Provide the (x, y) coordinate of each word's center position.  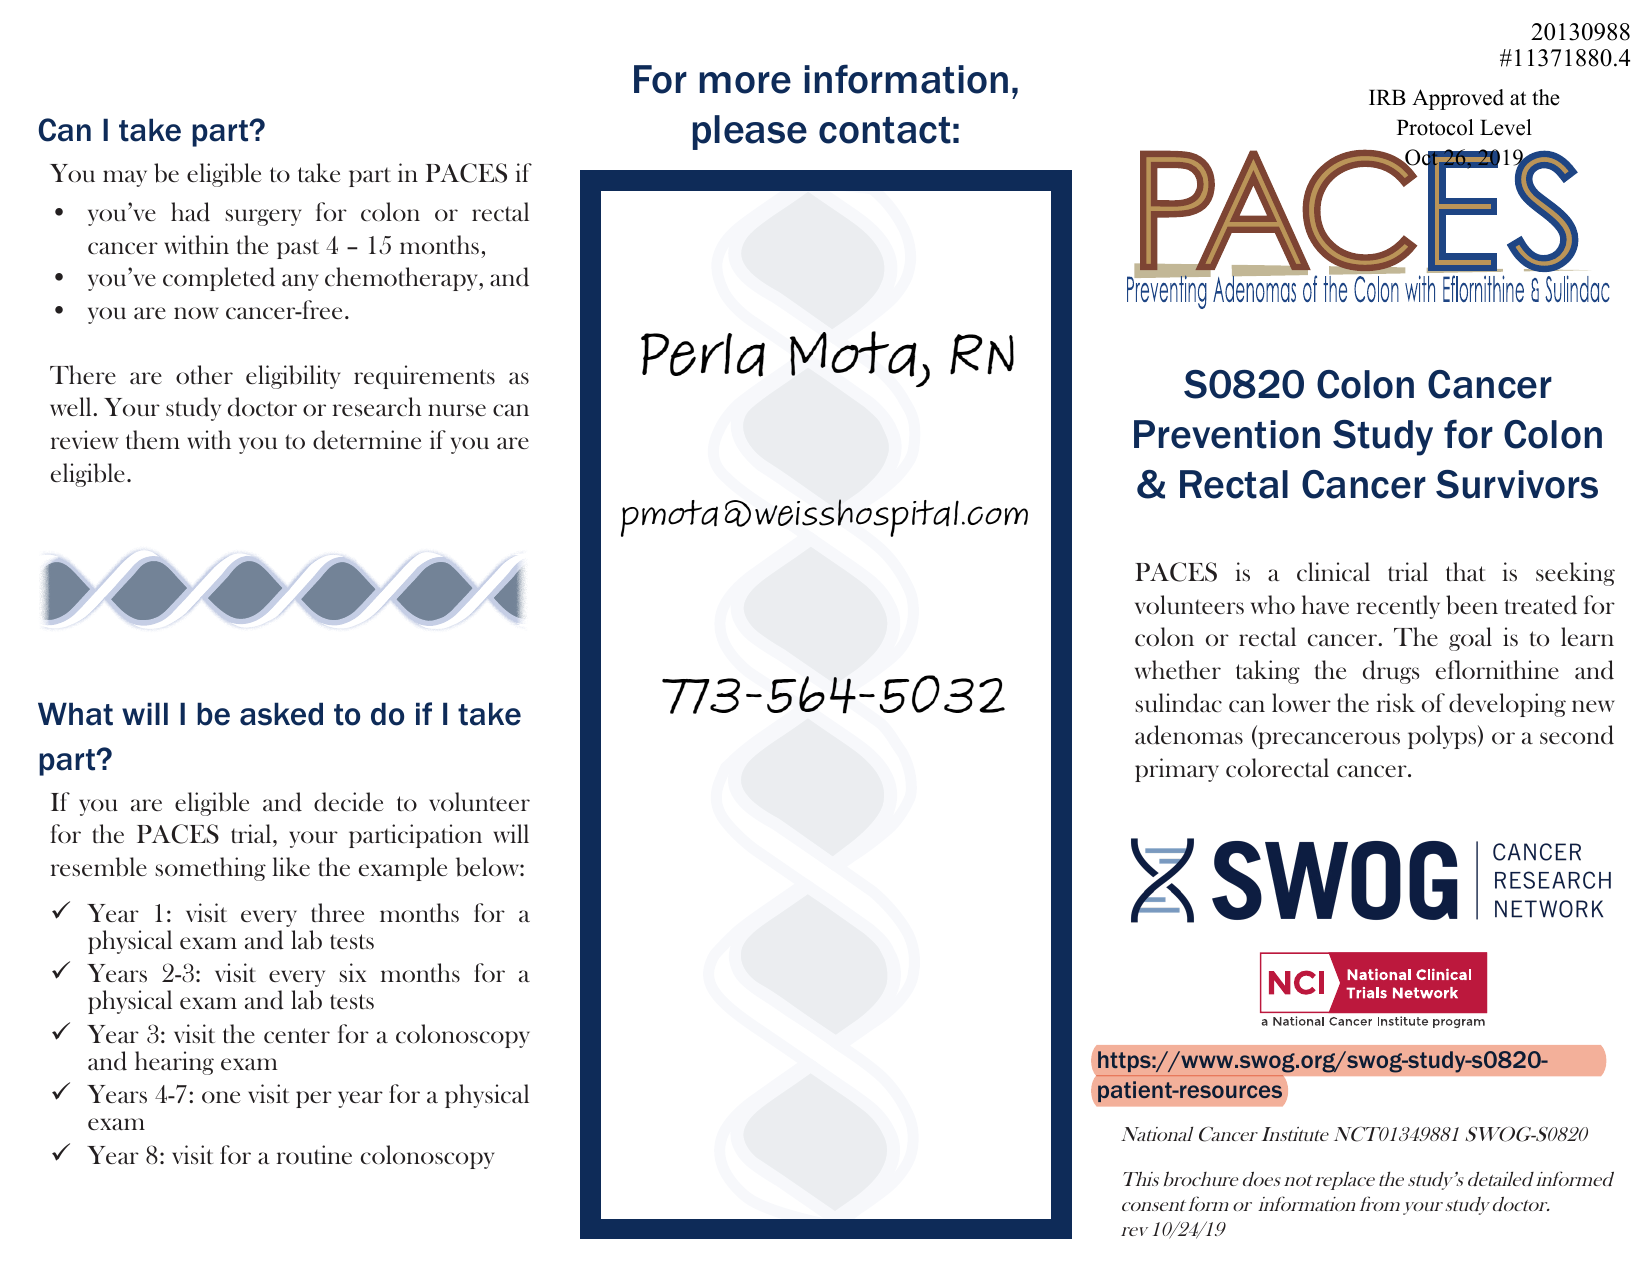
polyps (1443, 737)
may (125, 178)
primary (1177, 770)
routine (314, 1154)
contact (885, 130)
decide (349, 802)
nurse (457, 410)
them (153, 439)
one (221, 1097)
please (750, 132)
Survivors (1517, 484)
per (314, 1099)
